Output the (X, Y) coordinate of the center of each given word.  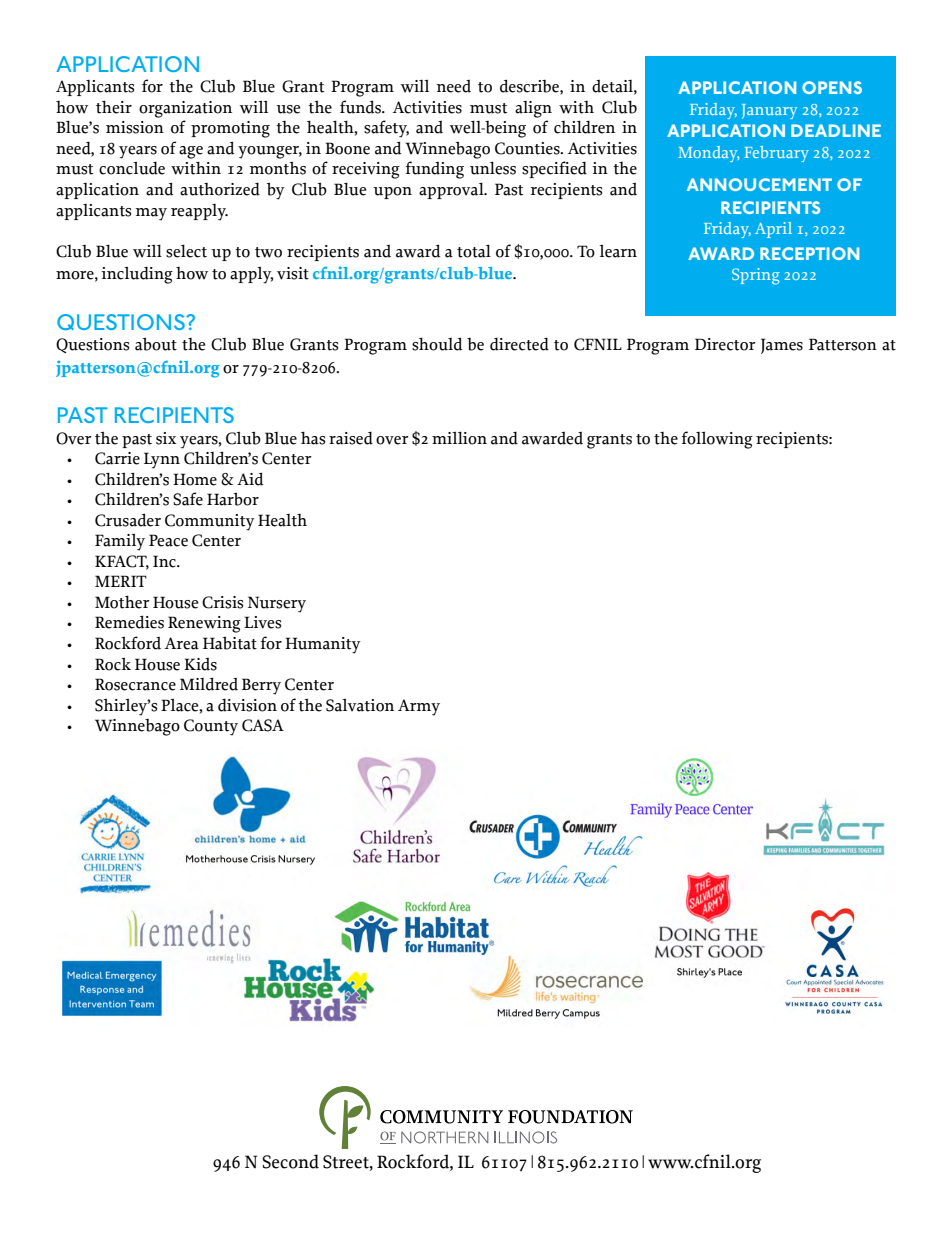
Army (419, 707)
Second (290, 1161)
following (717, 440)
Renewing (204, 624)
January (769, 111)
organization (185, 109)
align (533, 109)
